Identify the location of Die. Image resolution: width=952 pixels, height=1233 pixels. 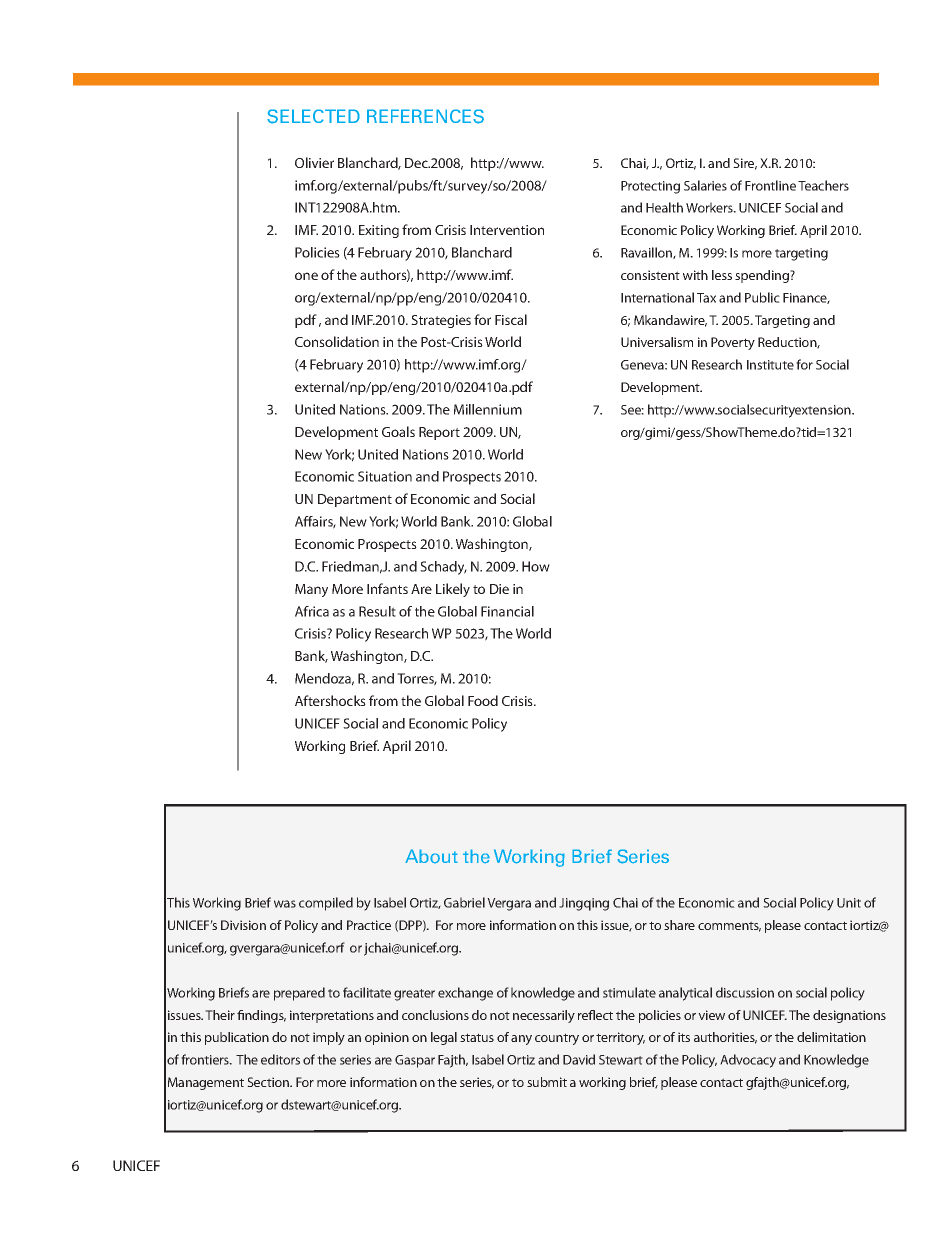
(499, 589).
